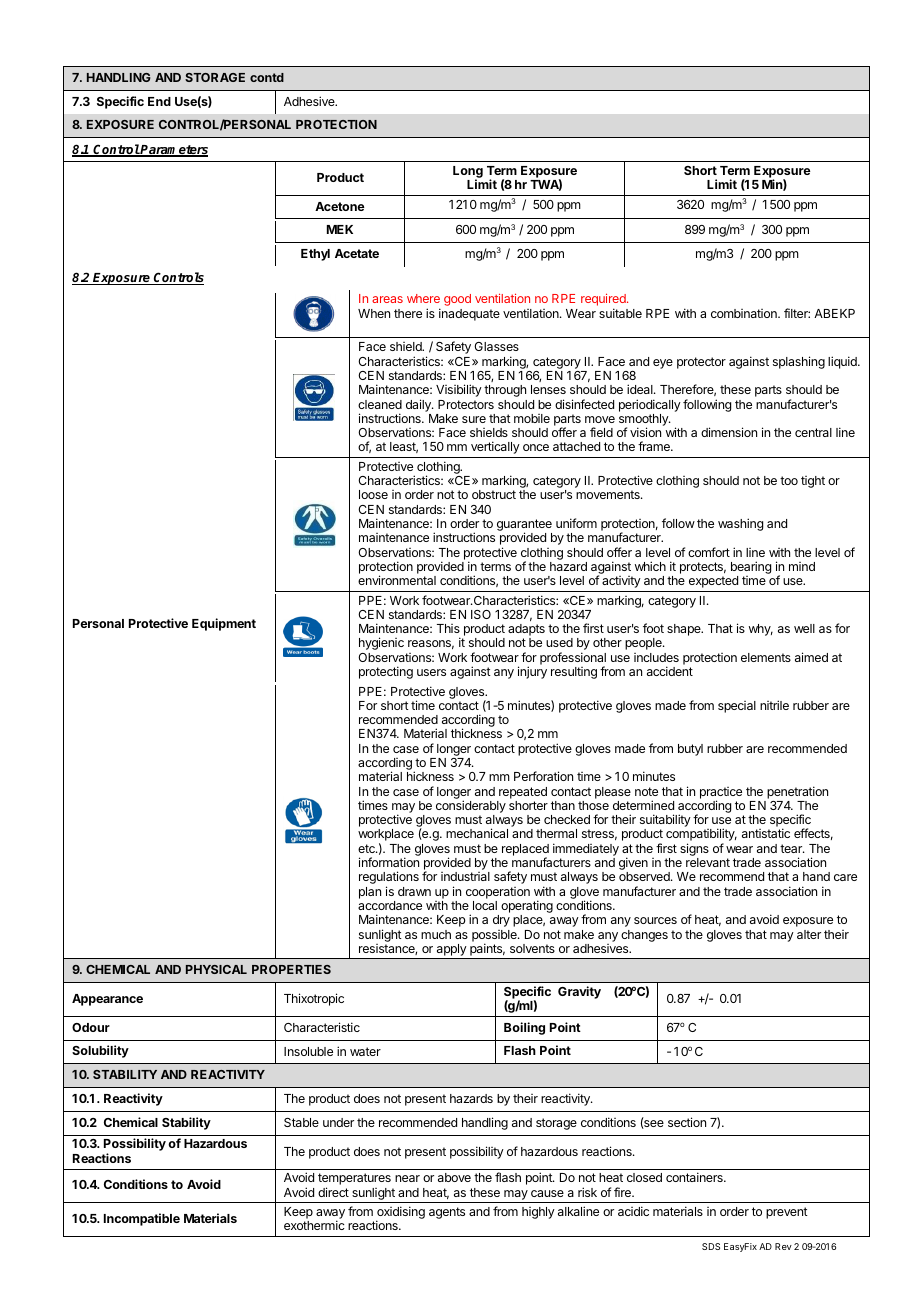 The width and height of the image is (924, 1308). Describe the element at coordinates (451, 951) in the image. I see `apply` at that location.
